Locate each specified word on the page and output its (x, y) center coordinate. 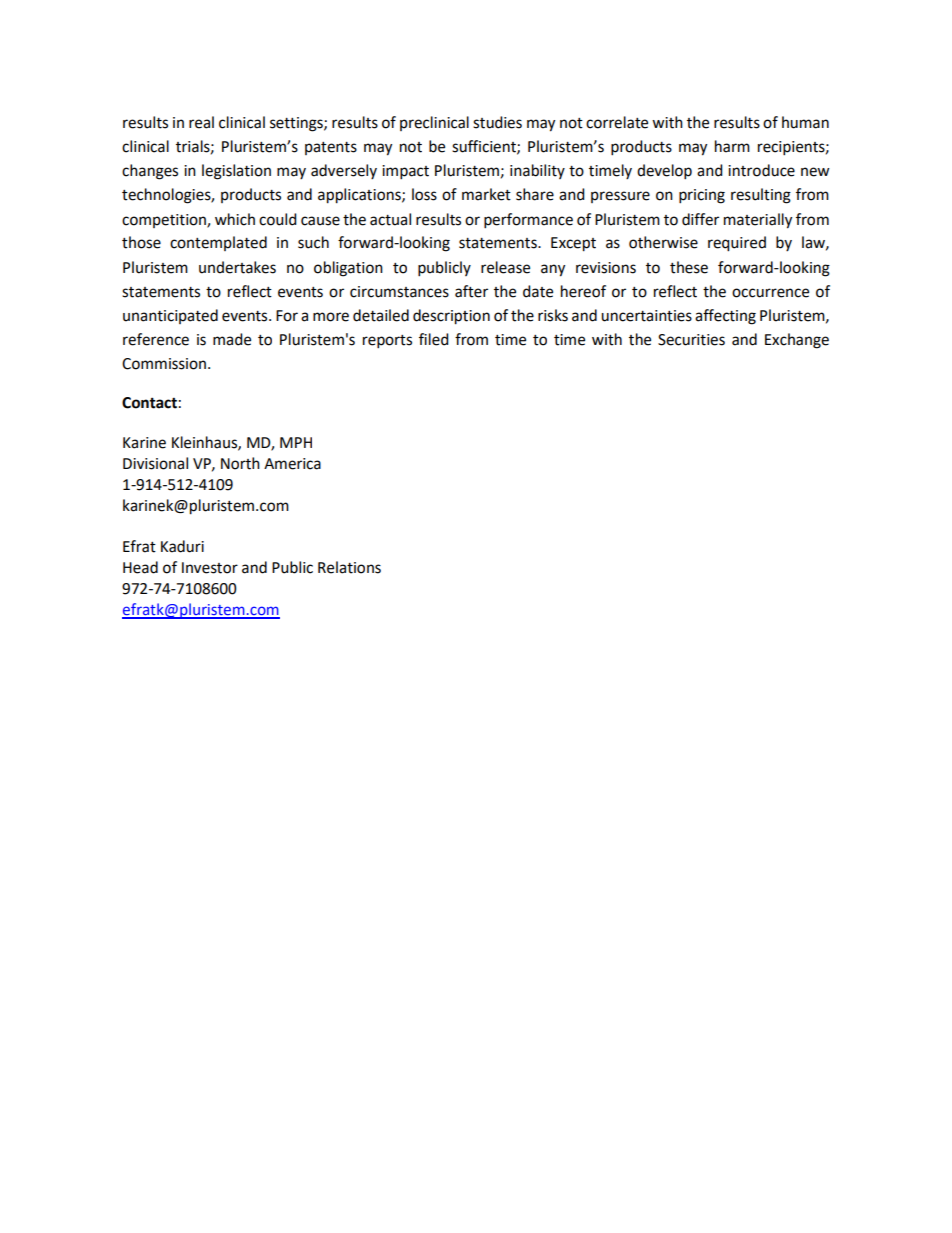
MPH (296, 442)
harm (732, 146)
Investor (210, 568)
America (292, 464)
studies (497, 122)
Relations (349, 567)
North (240, 463)
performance (528, 221)
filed (434, 339)
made (232, 339)
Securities (691, 340)
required (737, 244)
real (201, 122)
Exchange (797, 341)
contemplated (218, 243)
